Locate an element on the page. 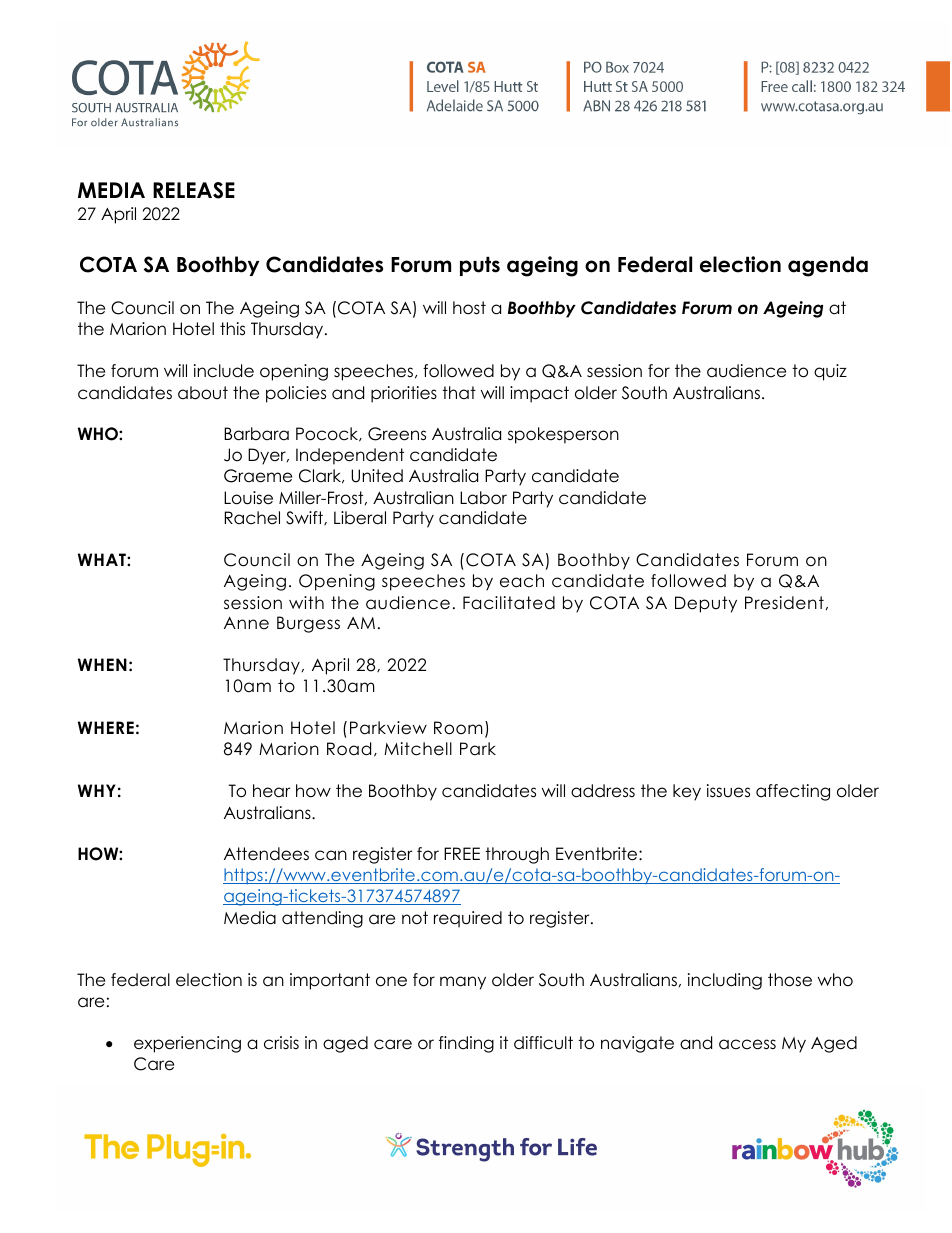 The width and height of the document is (952, 1233). WHERE is located at coordinates (106, 727).
